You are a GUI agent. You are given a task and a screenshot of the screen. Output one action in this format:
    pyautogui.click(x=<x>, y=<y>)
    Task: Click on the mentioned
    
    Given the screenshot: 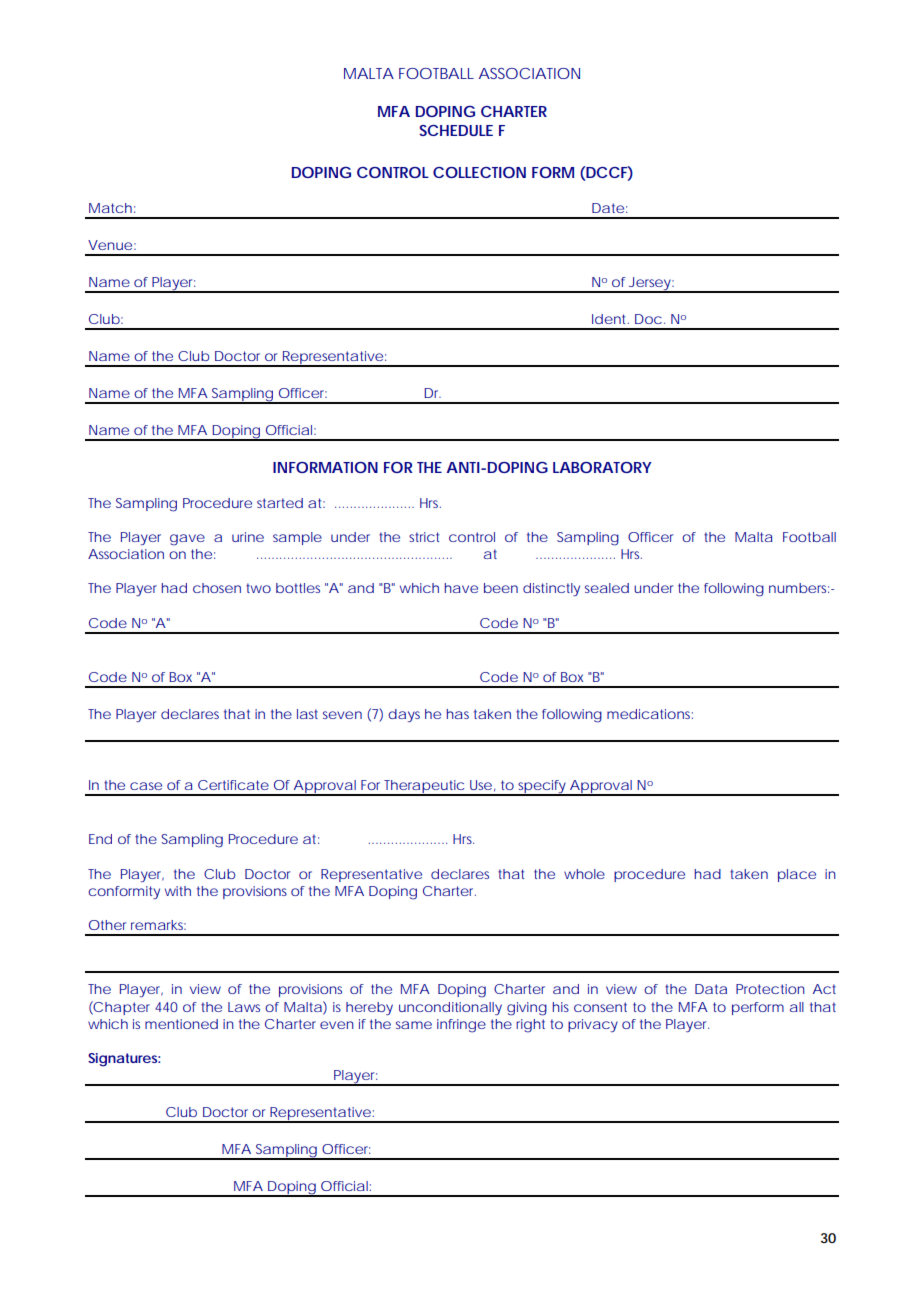 What is the action you would take?
    pyautogui.click(x=181, y=1024)
